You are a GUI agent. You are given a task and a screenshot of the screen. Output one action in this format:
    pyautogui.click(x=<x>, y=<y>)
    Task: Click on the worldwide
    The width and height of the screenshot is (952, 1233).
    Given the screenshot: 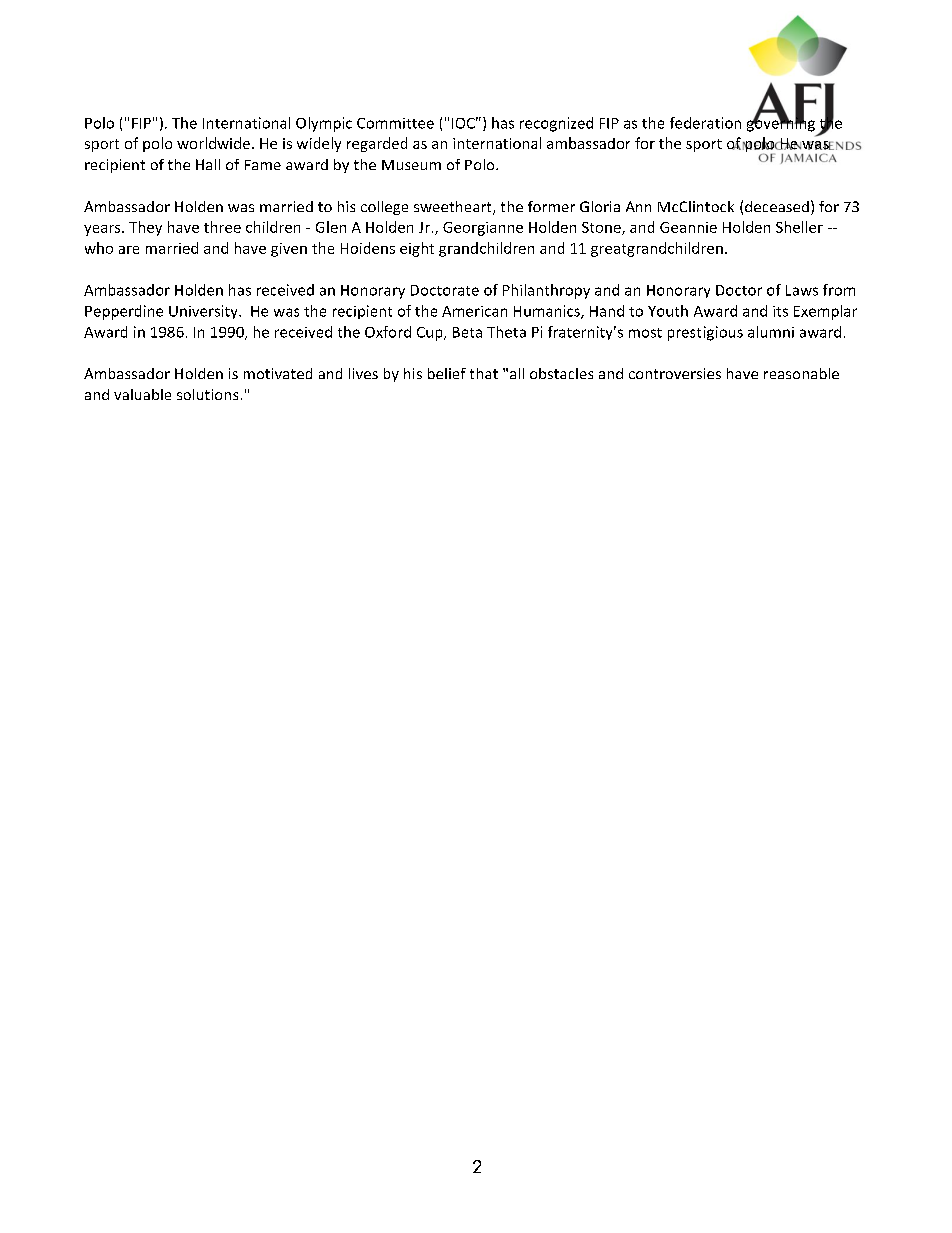 What is the action you would take?
    pyautogui.click(x=215, y=143)
